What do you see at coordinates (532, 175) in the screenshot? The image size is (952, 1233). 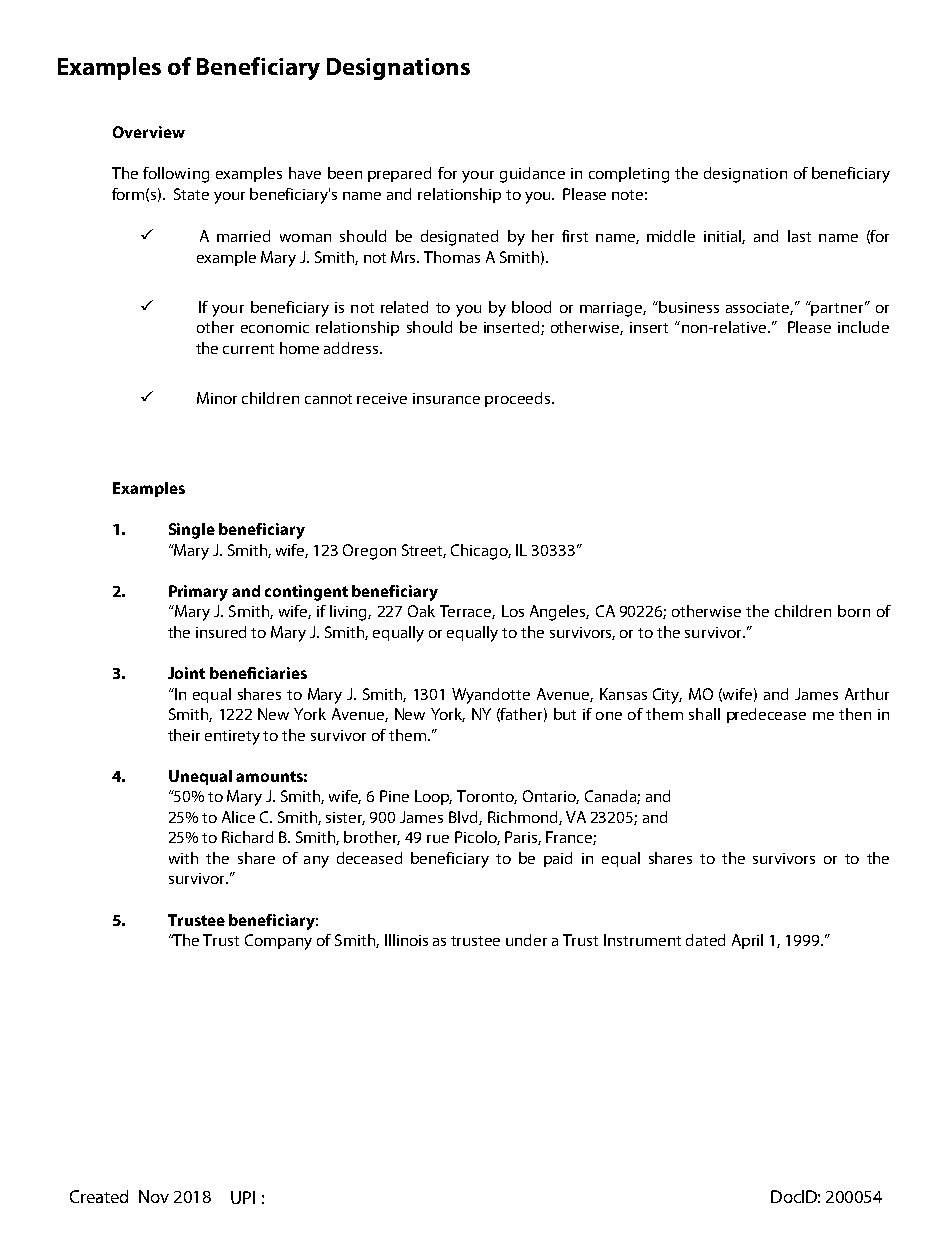 I see `guidance` at bounding box center [532, 175].
